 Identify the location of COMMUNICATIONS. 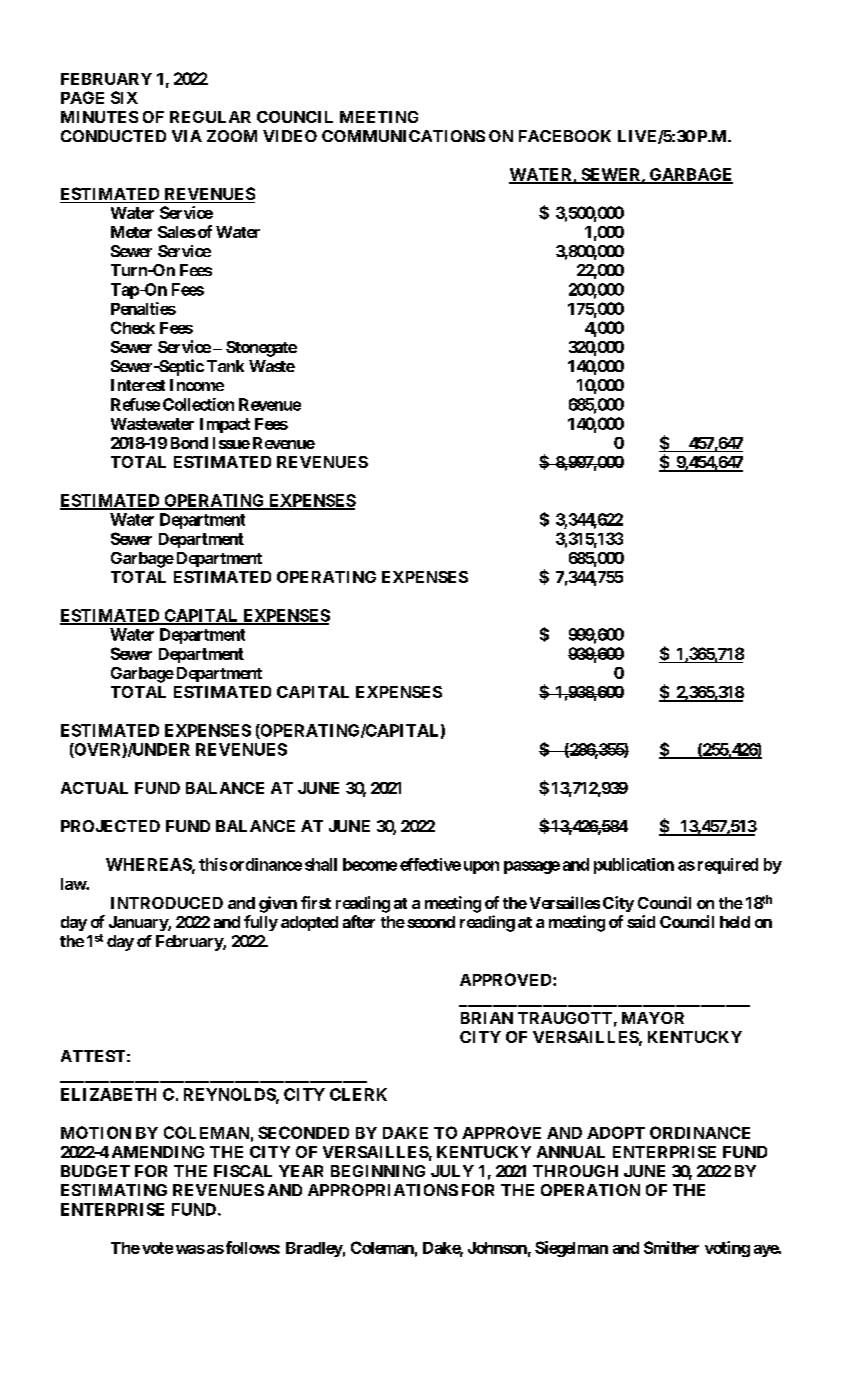
(403, 136).
